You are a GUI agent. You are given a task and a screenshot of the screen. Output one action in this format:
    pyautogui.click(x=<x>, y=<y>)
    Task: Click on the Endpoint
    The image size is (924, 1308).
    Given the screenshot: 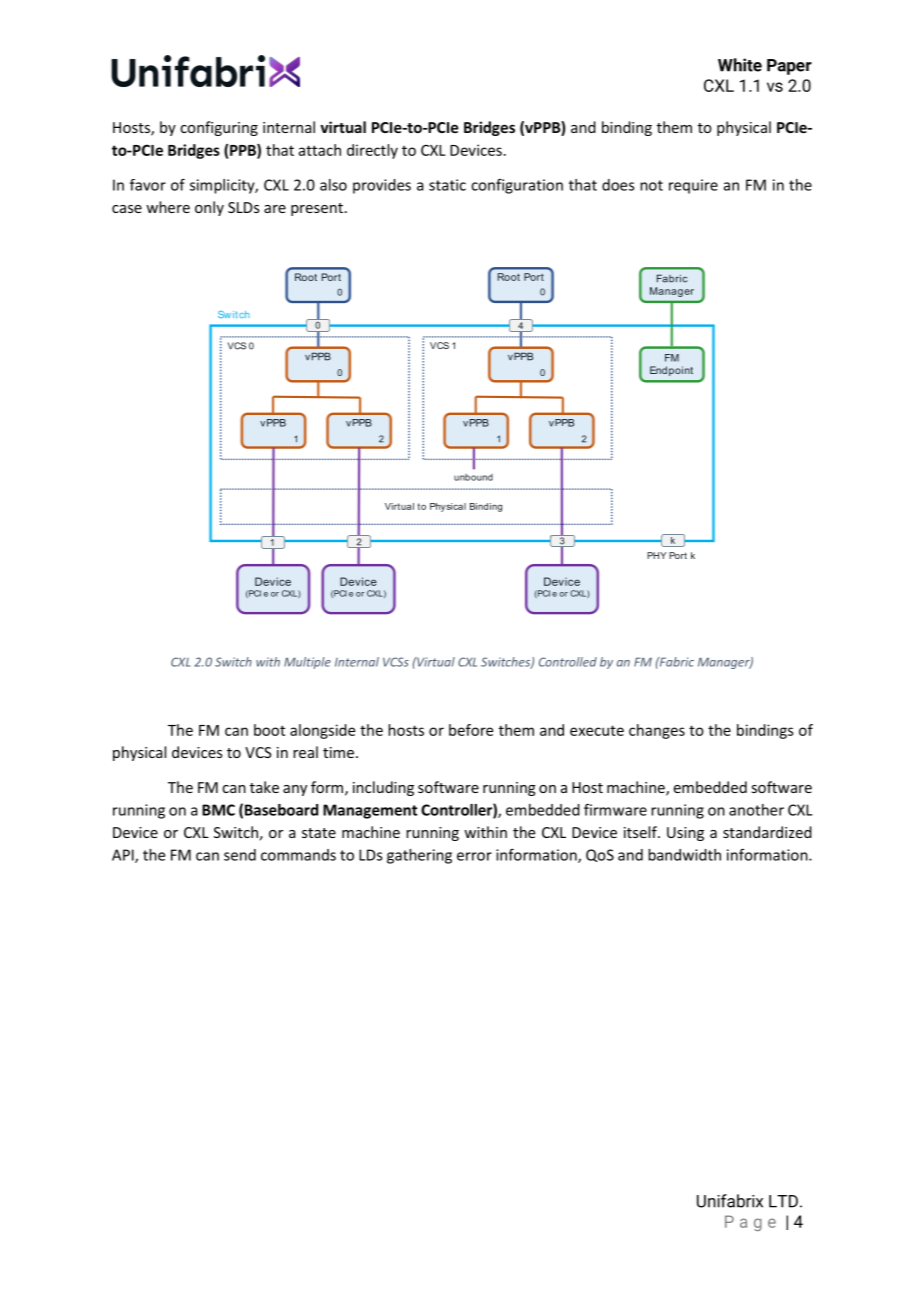 What is the action you would take?
    pyautogui.click(x=671, y=371)
